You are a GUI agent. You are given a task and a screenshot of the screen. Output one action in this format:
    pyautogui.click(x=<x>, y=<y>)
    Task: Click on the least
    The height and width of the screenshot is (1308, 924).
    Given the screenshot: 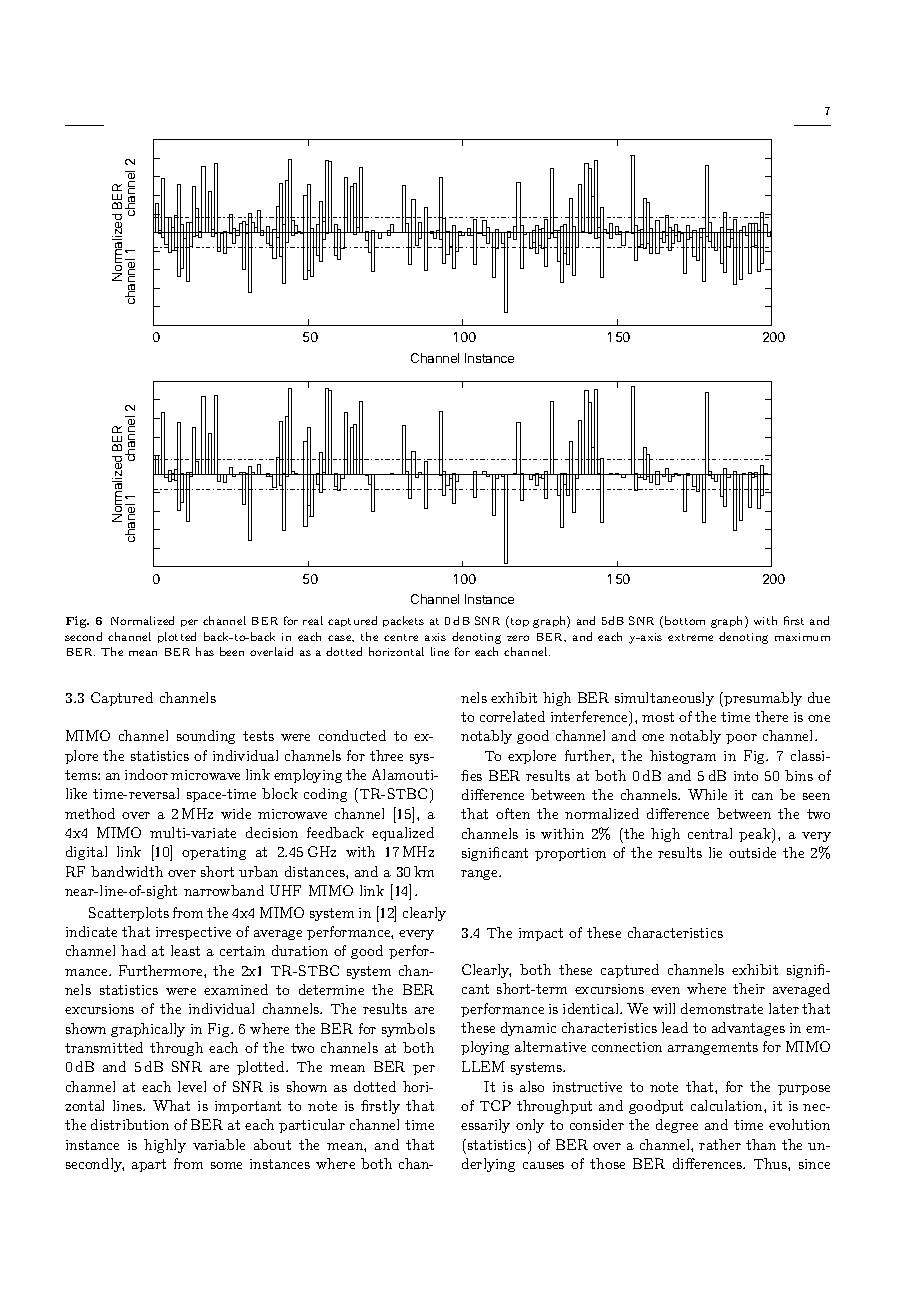 What is the action you would take?
    pyautogui.click(x=185, y=950)
